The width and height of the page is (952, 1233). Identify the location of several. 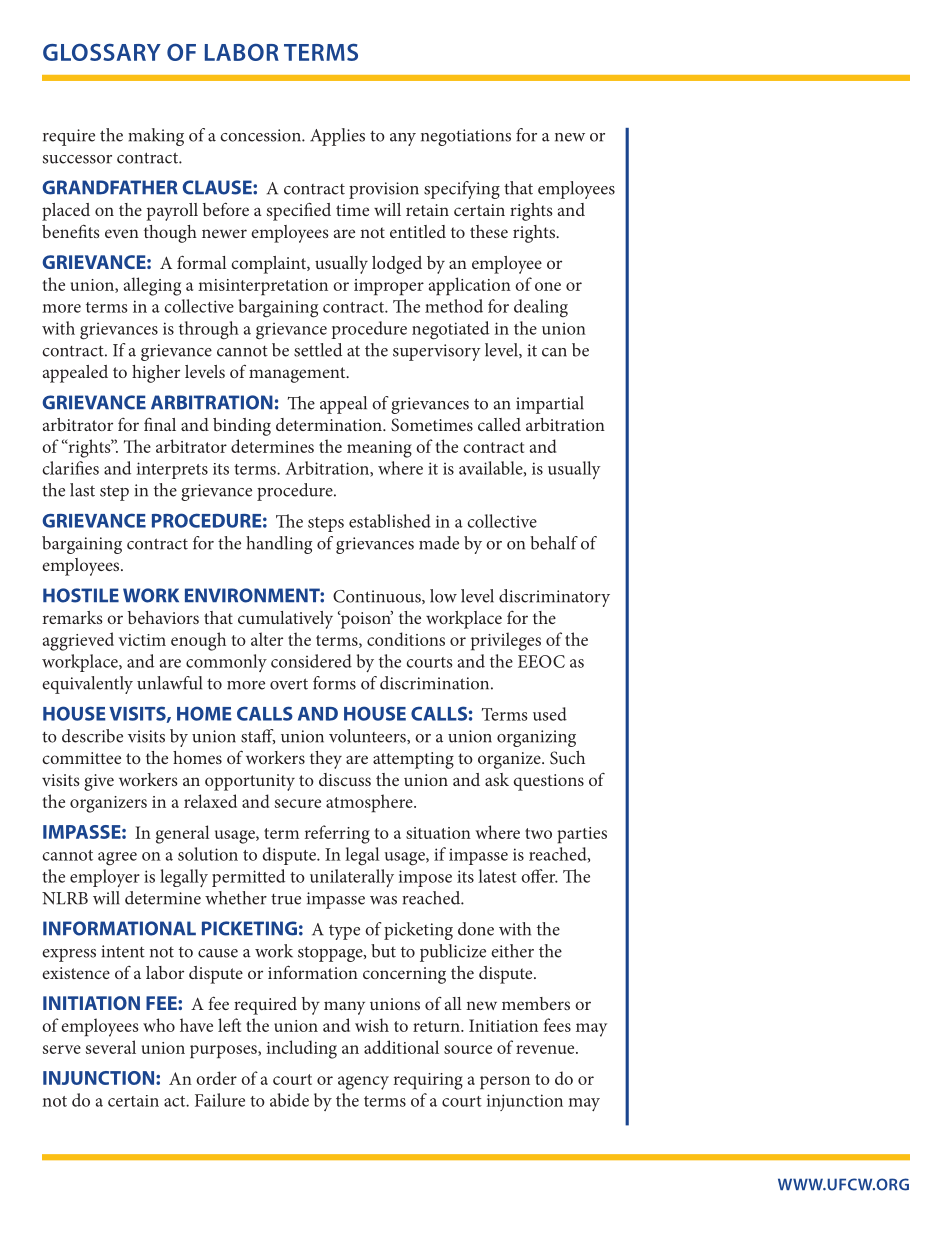
(111, 1047).
